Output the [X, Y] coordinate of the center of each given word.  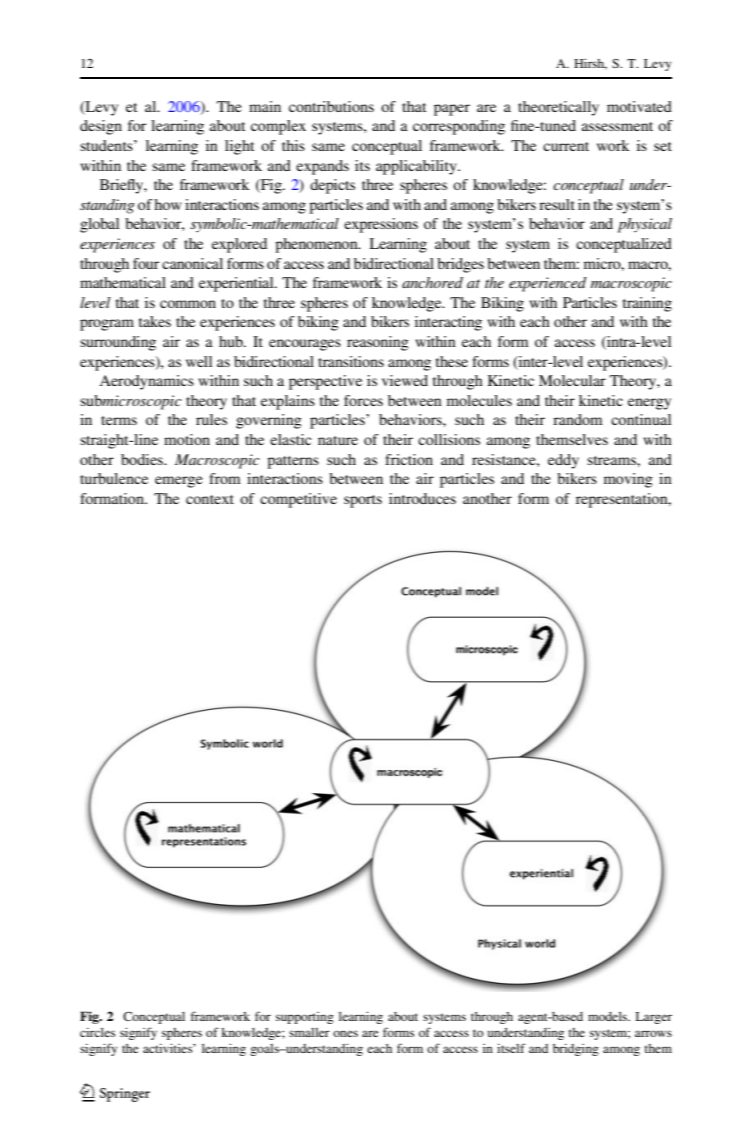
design [101, 127]
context [210, 499]
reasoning [378, 343]
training [647, 304]
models [608, 1016]
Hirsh [590, 64]
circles [97, 1032]
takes [155, 321]
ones [345, 1033]
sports [363, 501]
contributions [331, 106]
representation [623, 500]
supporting [305, 1018]
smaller [309, 1032]
